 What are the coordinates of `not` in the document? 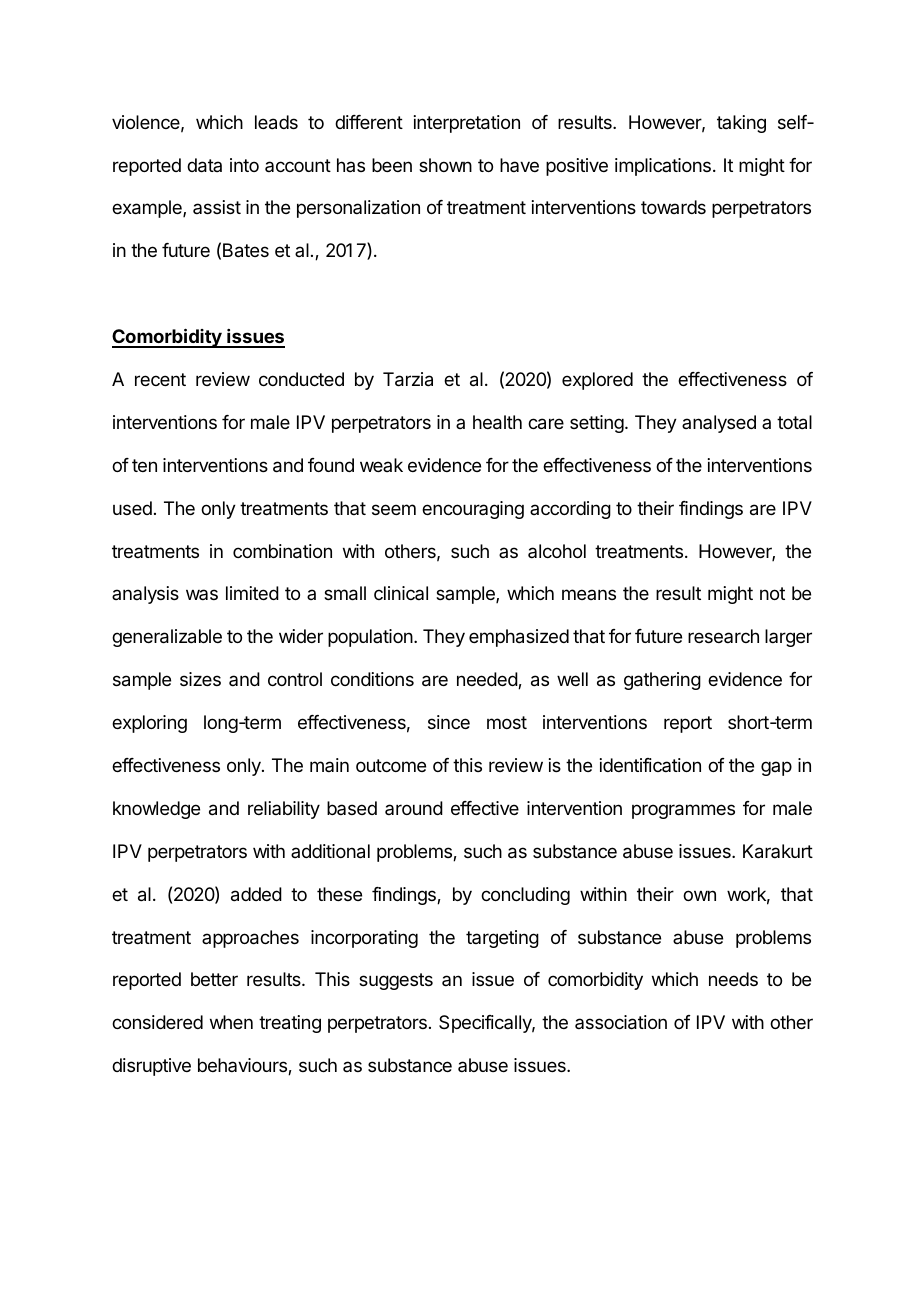 It's located at (772, 593).
